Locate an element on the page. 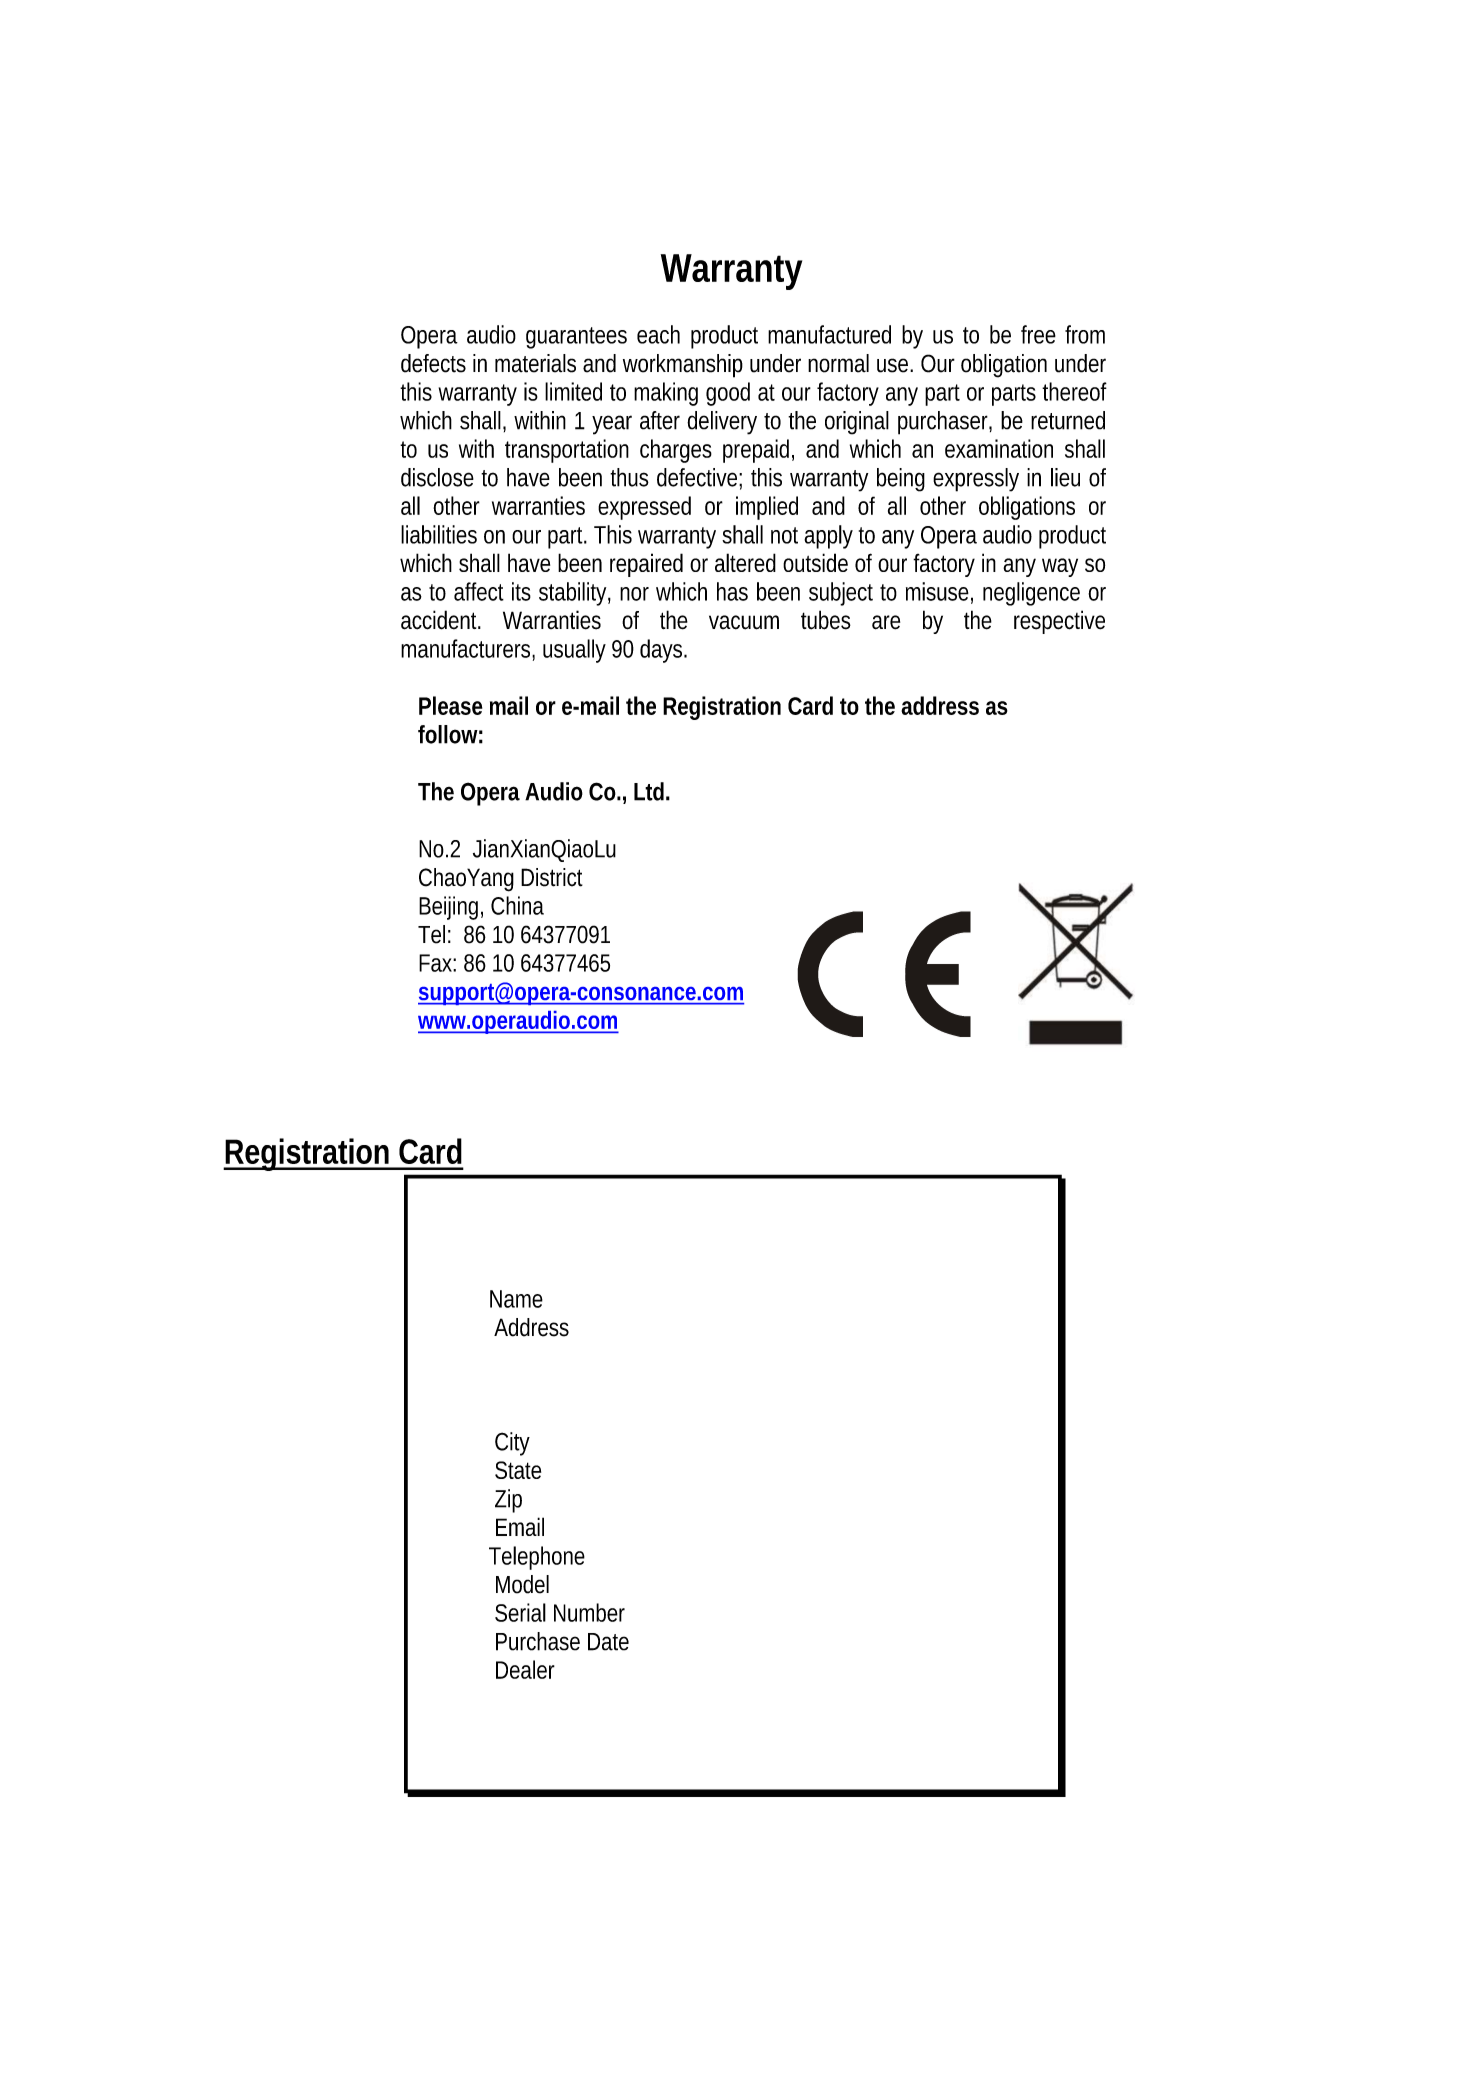 The width and height of the page is (1482, 2096). vacuum is located at coordinates (744, 622).
